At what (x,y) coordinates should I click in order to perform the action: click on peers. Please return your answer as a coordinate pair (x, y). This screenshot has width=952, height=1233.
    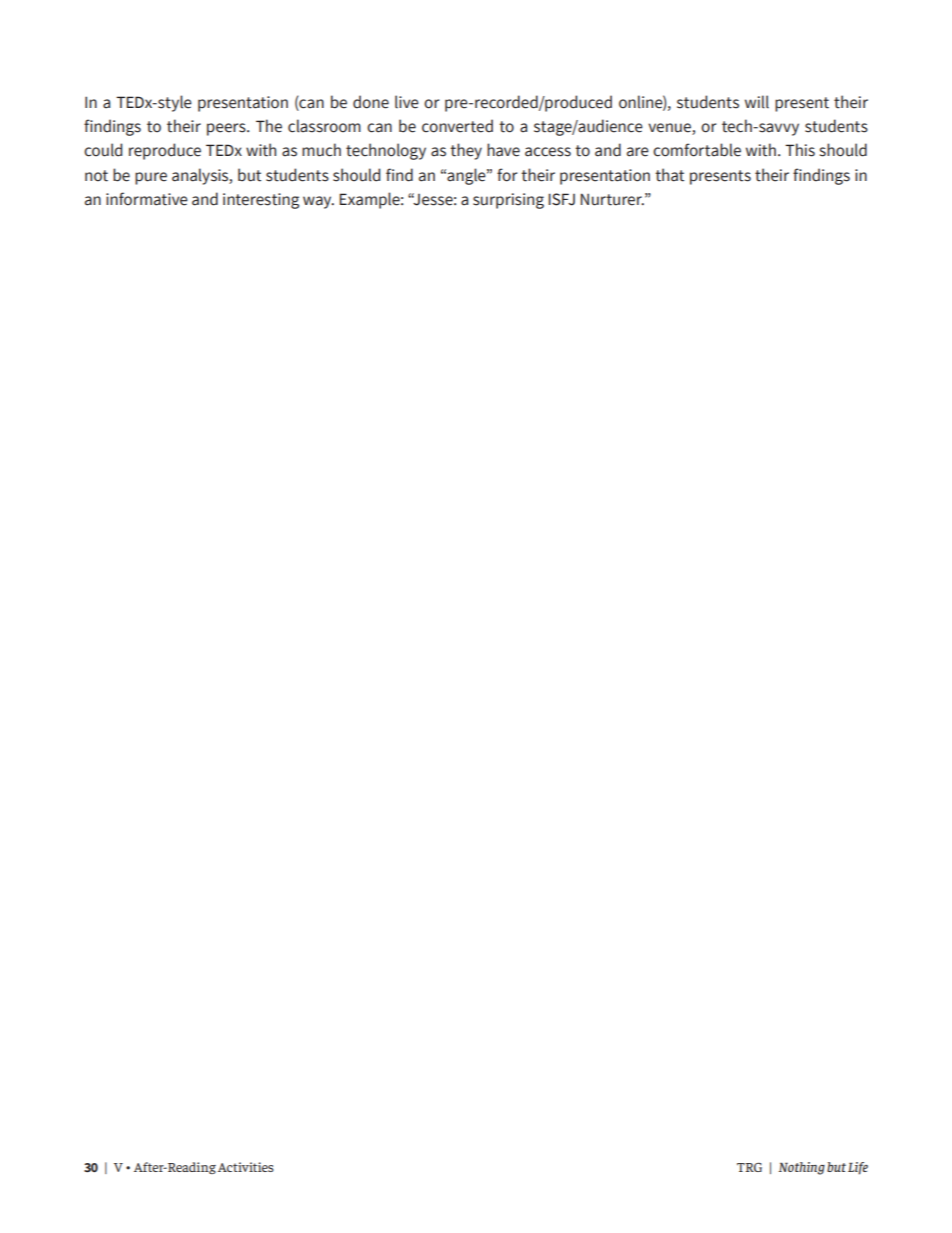
    Looking at the image, I should click on (227, 129).
